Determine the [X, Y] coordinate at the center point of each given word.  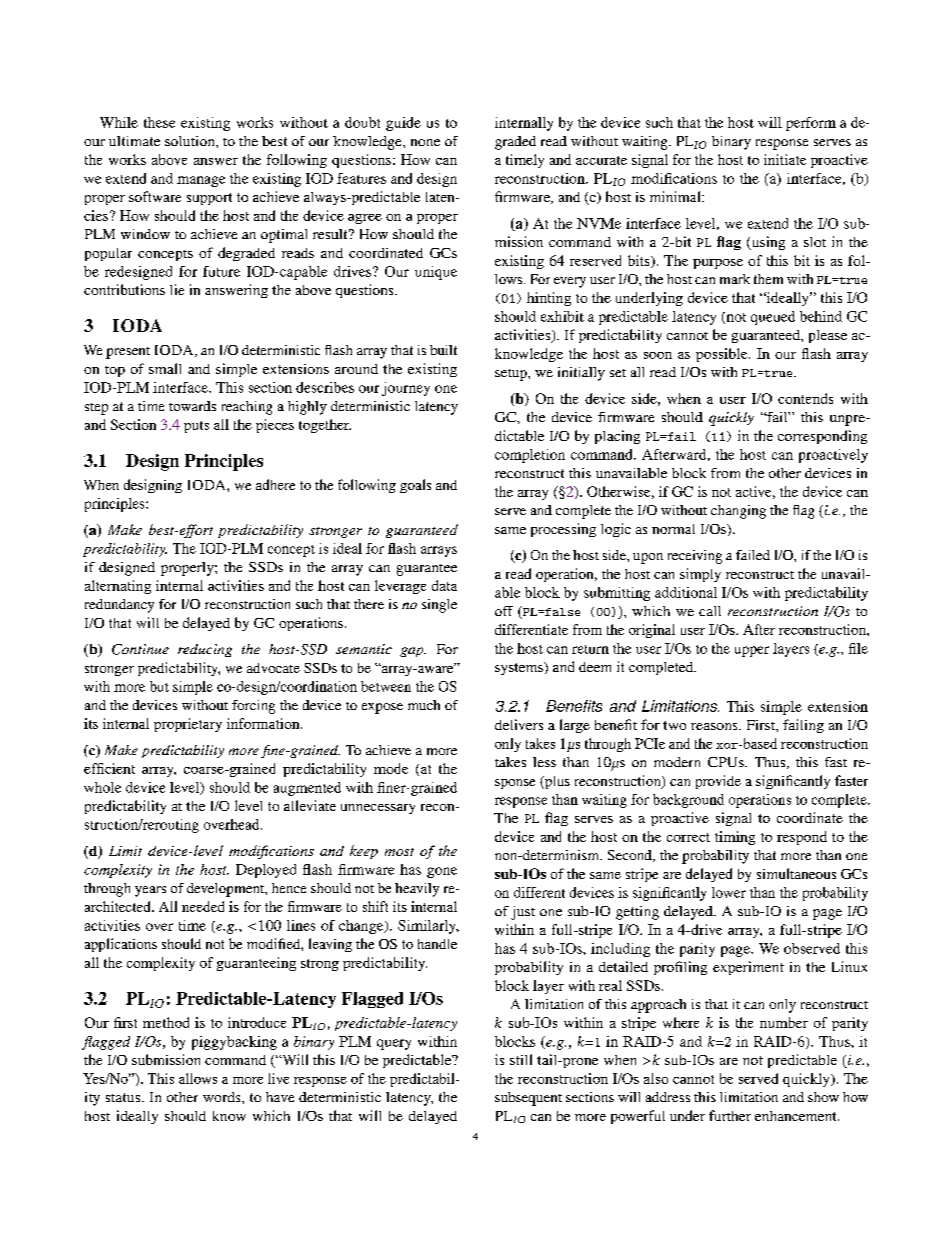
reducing [205, 650]
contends [805, 398]
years [150, 891]
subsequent [528, 1099]
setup [512, 375]
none [425, 142]
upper [752, 651]
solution [191, 141]
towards [192, 406]
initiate [785, 159]
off [504, 611]
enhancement [797, 1116]
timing [735, 838]
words [223, 1097]
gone [442, 872]
